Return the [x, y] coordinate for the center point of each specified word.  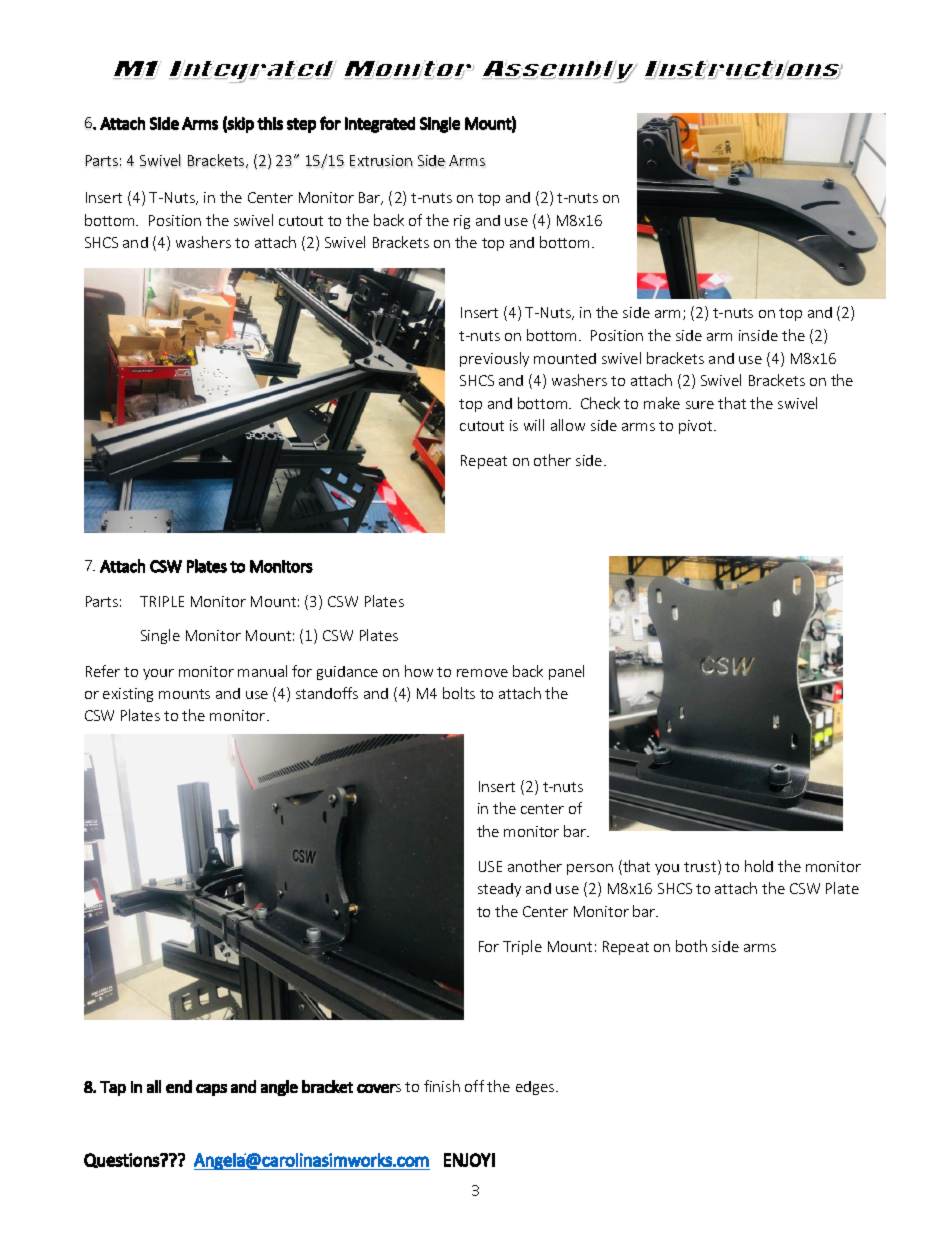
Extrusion [381, 160]
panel [566, 672]
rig [462, 222]
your [158, 674]
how [419, 671]
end [179, 1086]
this [270, 123]
